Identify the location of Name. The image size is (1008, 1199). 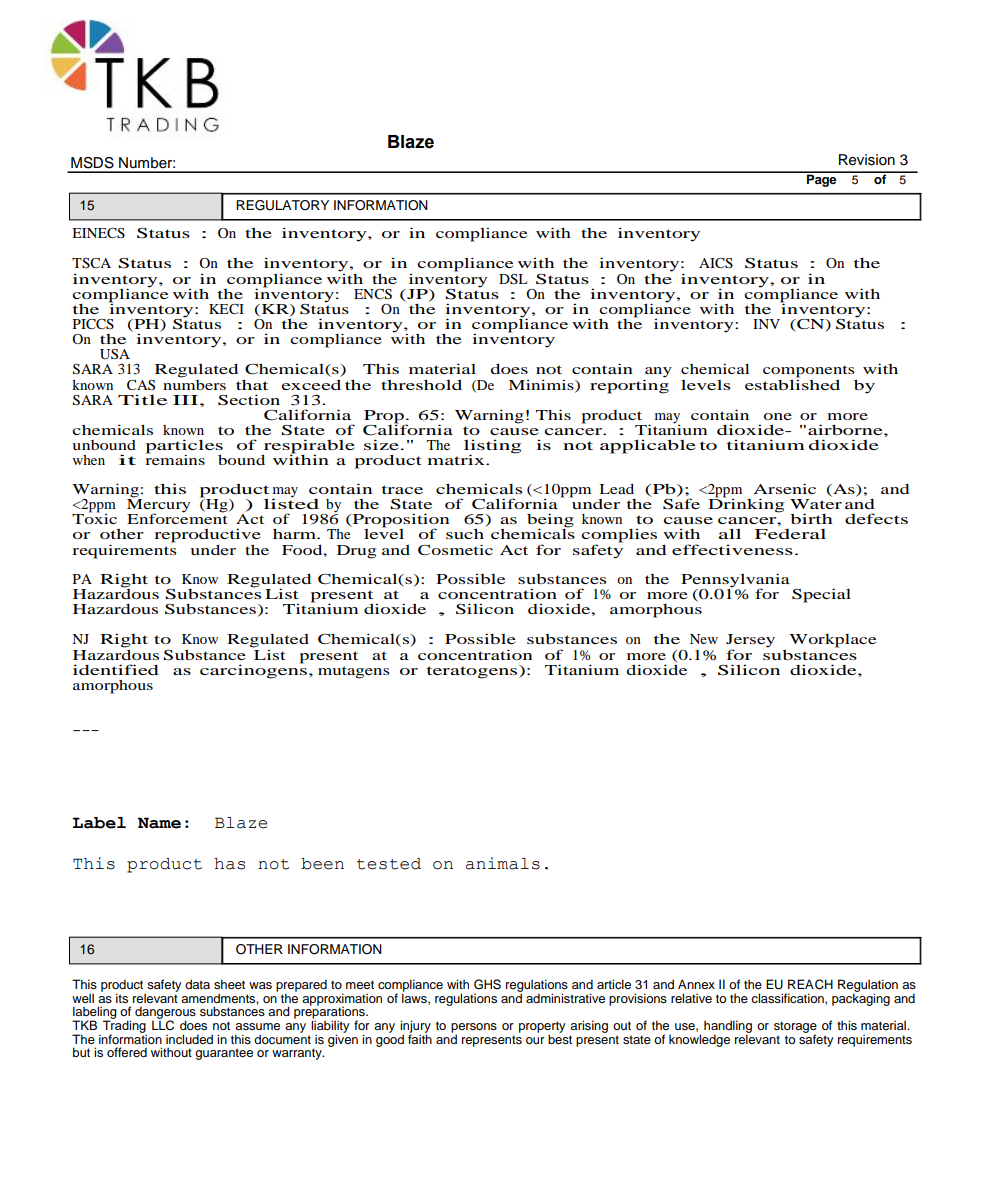
(159, 823).
